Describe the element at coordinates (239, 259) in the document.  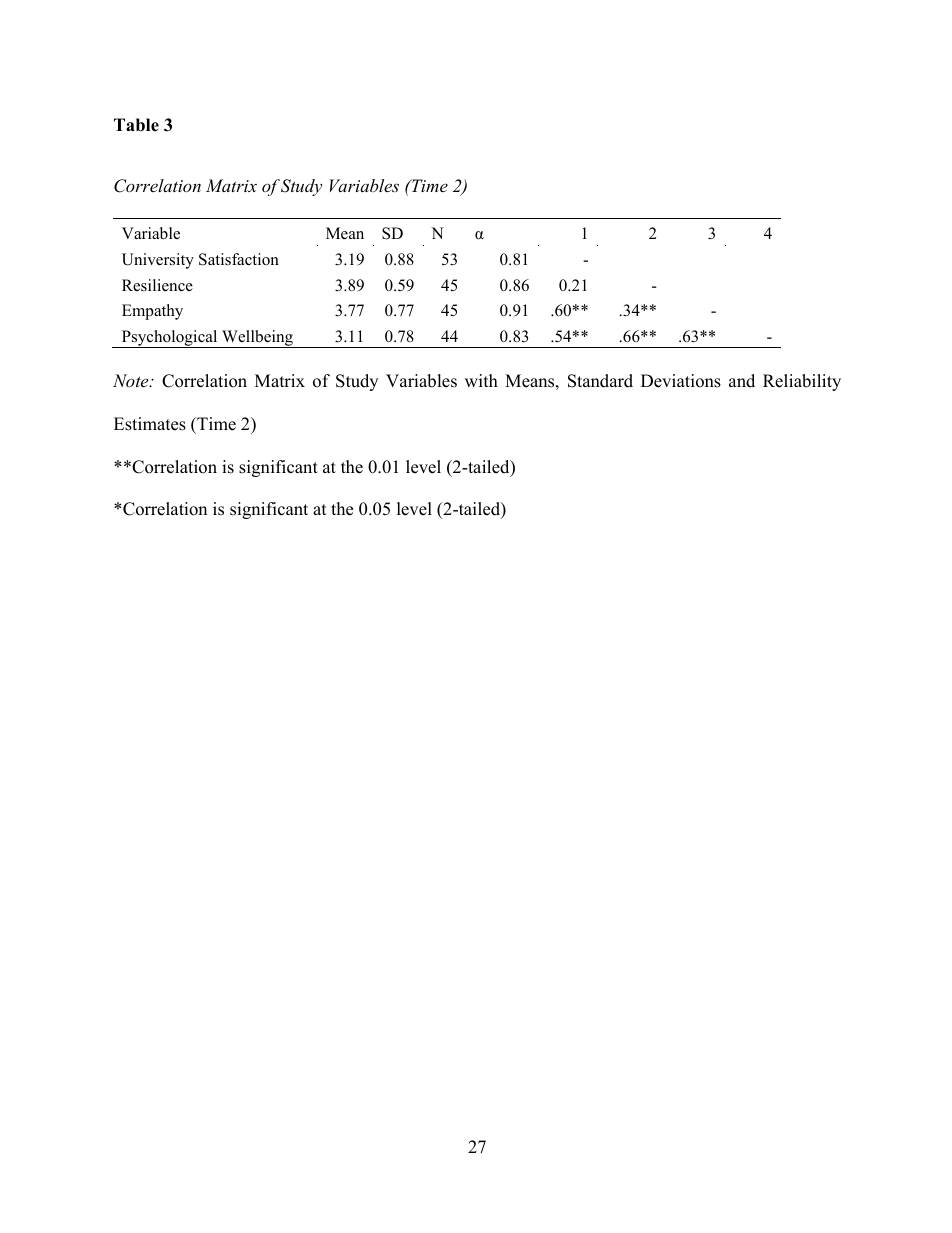
I see `Satisfaction` at that location.
